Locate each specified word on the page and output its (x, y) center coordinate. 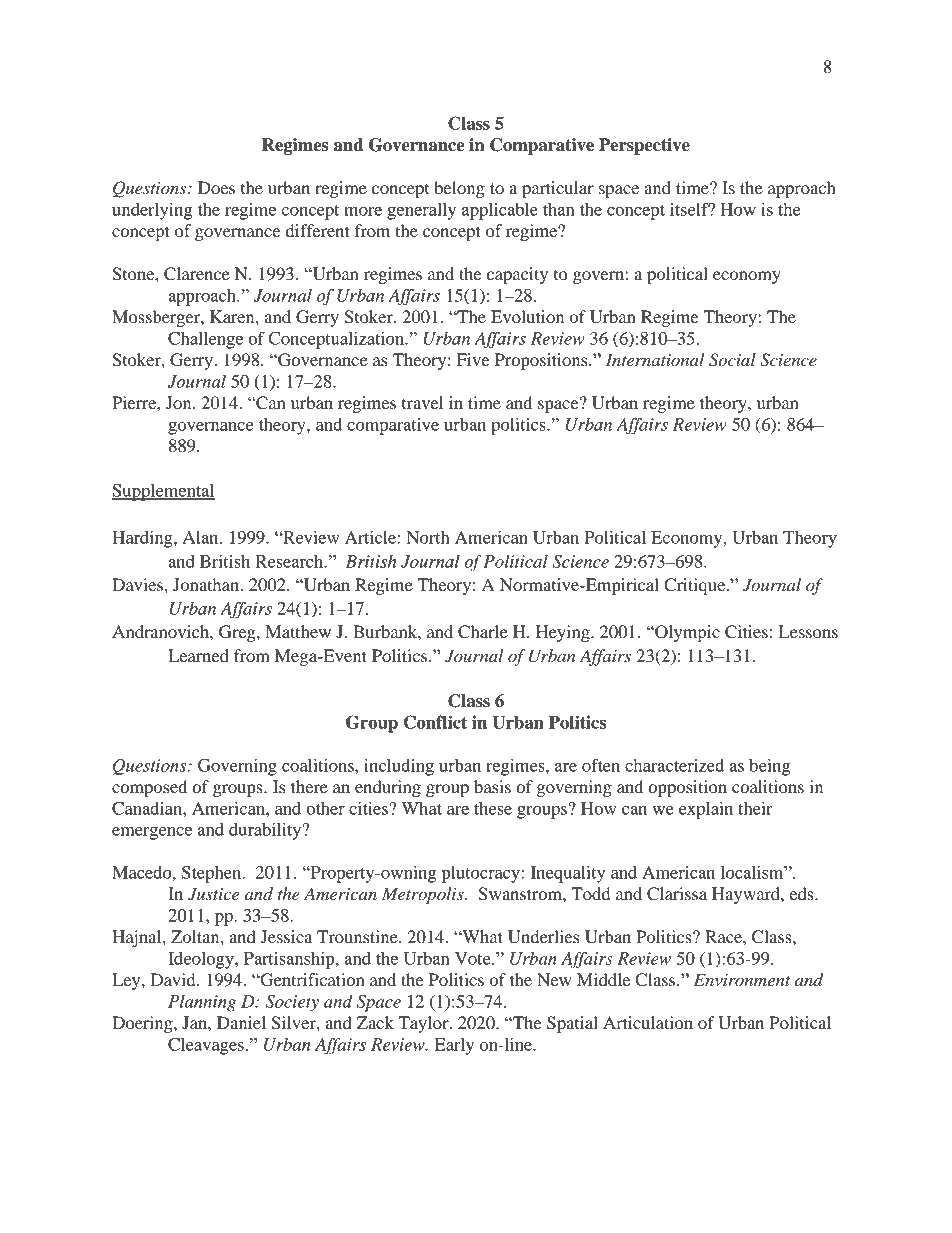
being (769, 767)
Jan (195, 1022)
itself (690, 209)
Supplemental (163, 492)
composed (149, 788)
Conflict (435, 722)
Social (732, 360)
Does (216, 187)
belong (459, 189)
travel (422, 402)
